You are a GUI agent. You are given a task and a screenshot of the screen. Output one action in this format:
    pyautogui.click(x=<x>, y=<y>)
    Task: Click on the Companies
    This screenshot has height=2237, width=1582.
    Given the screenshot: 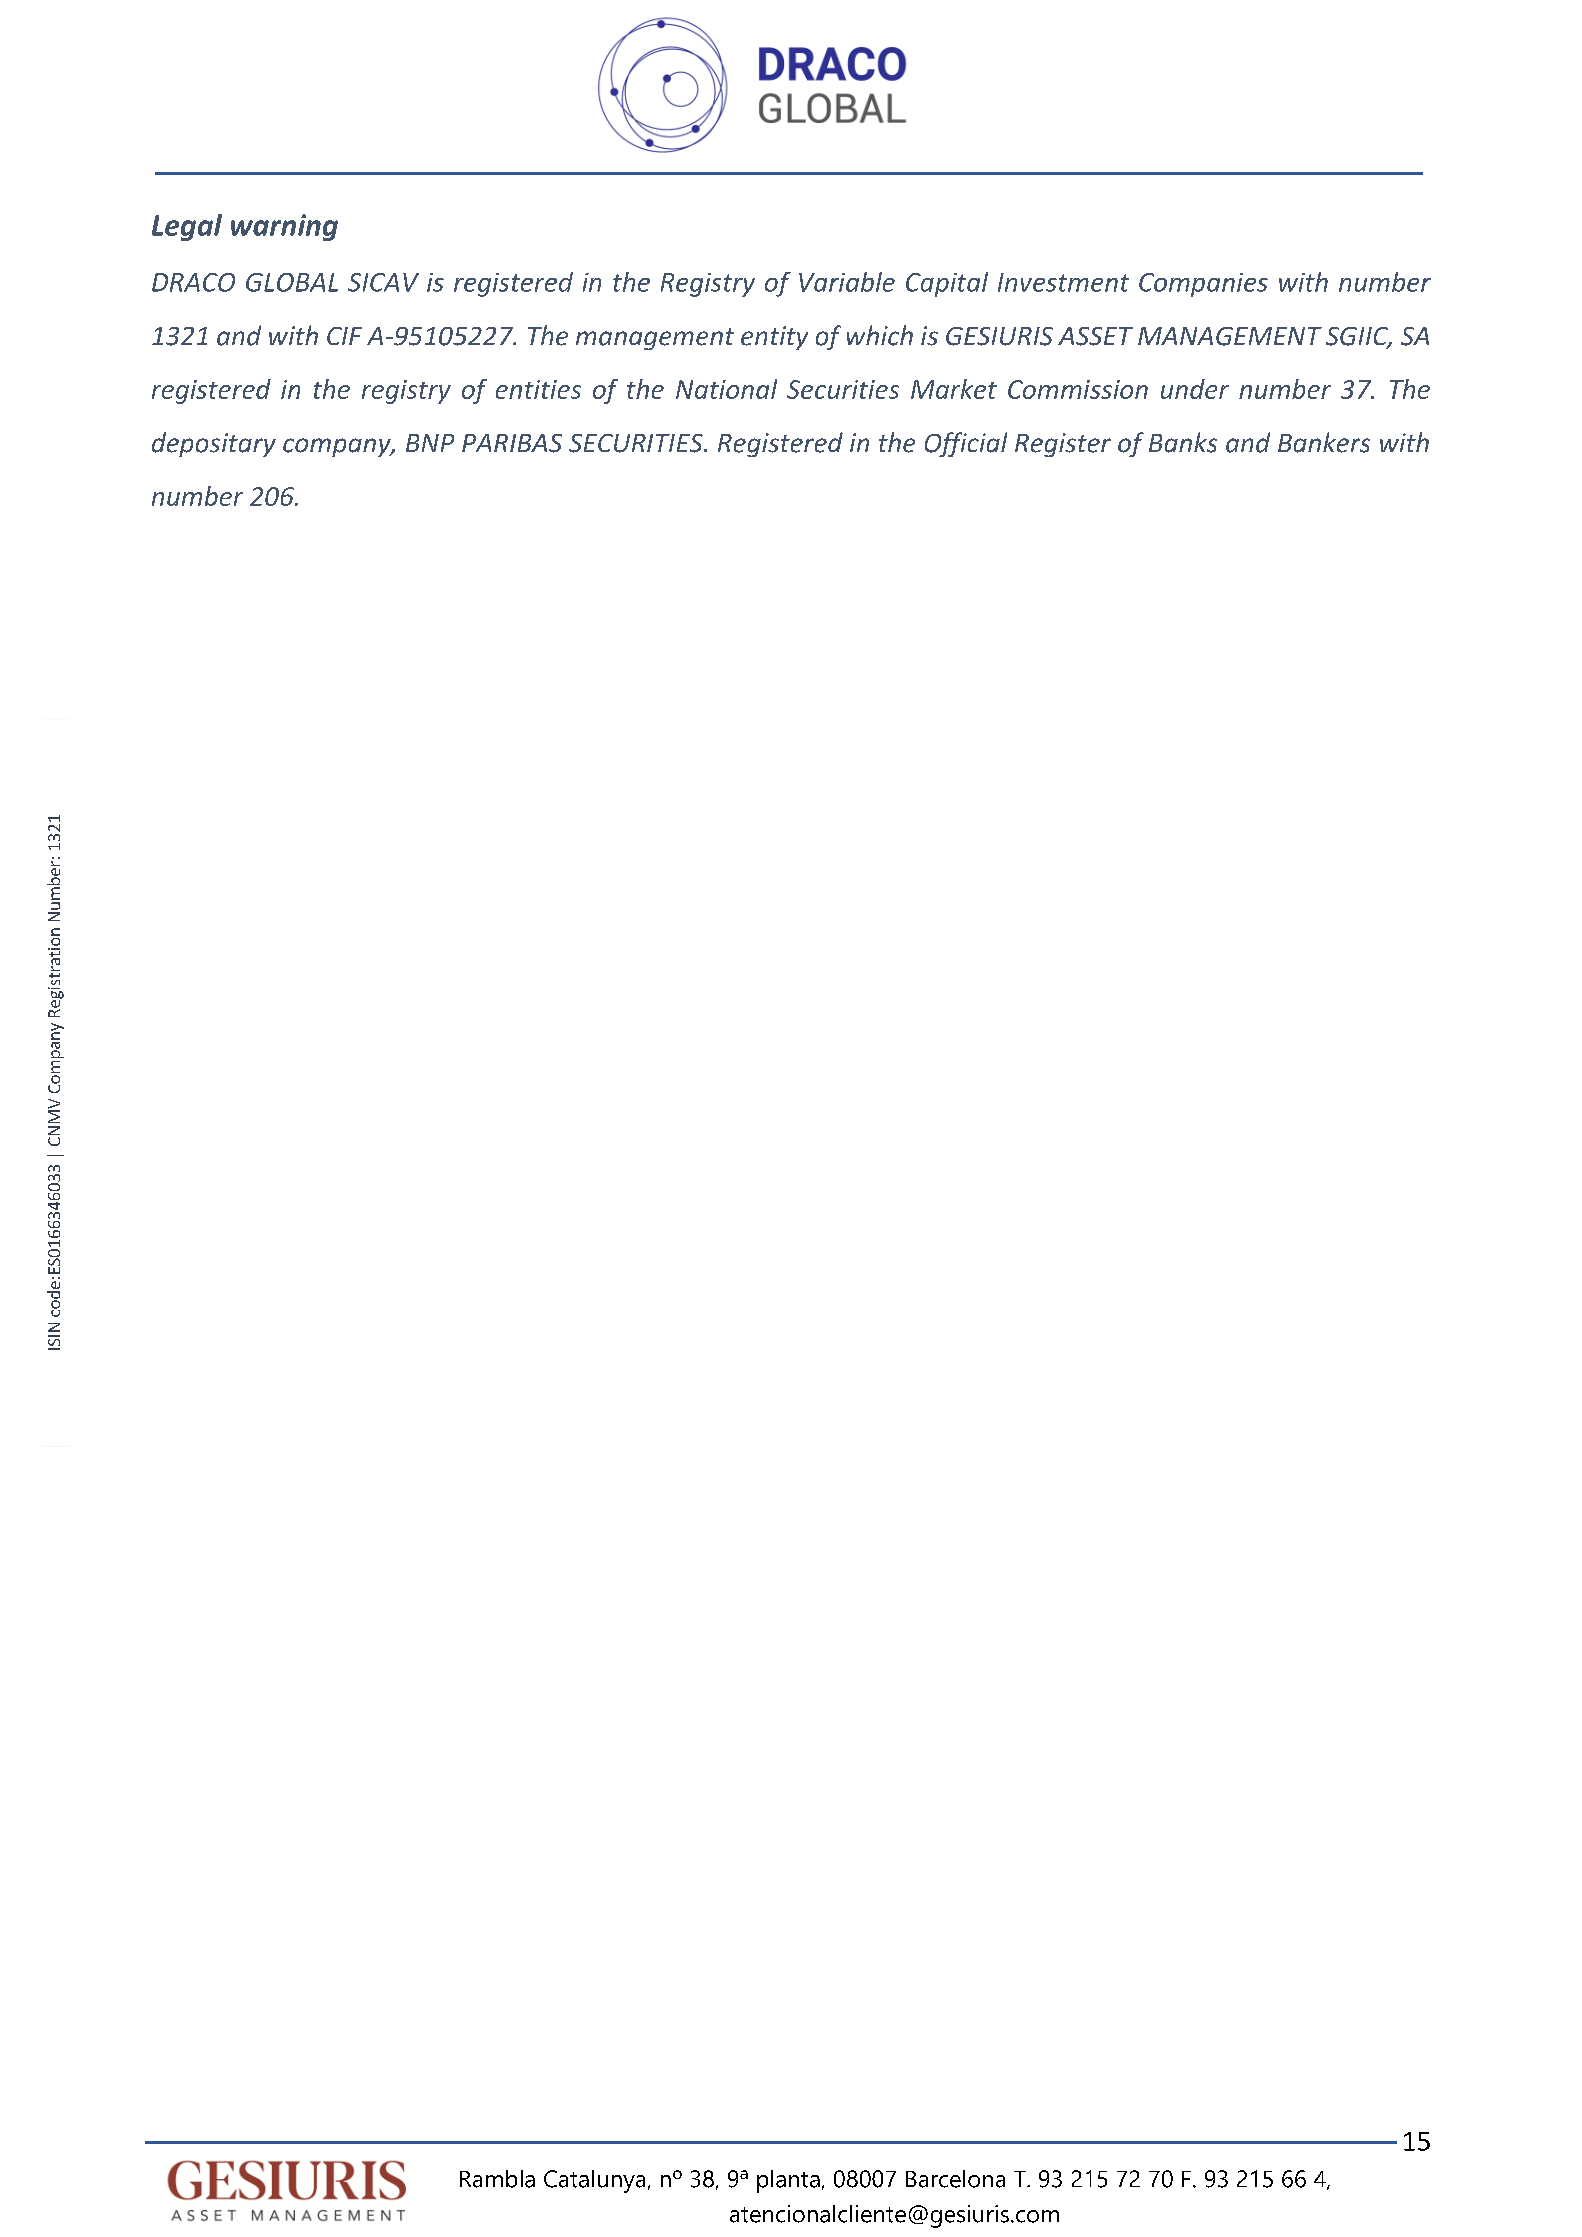 What is the action you would take?
    pyautogui.click(x=1203, y=285)
